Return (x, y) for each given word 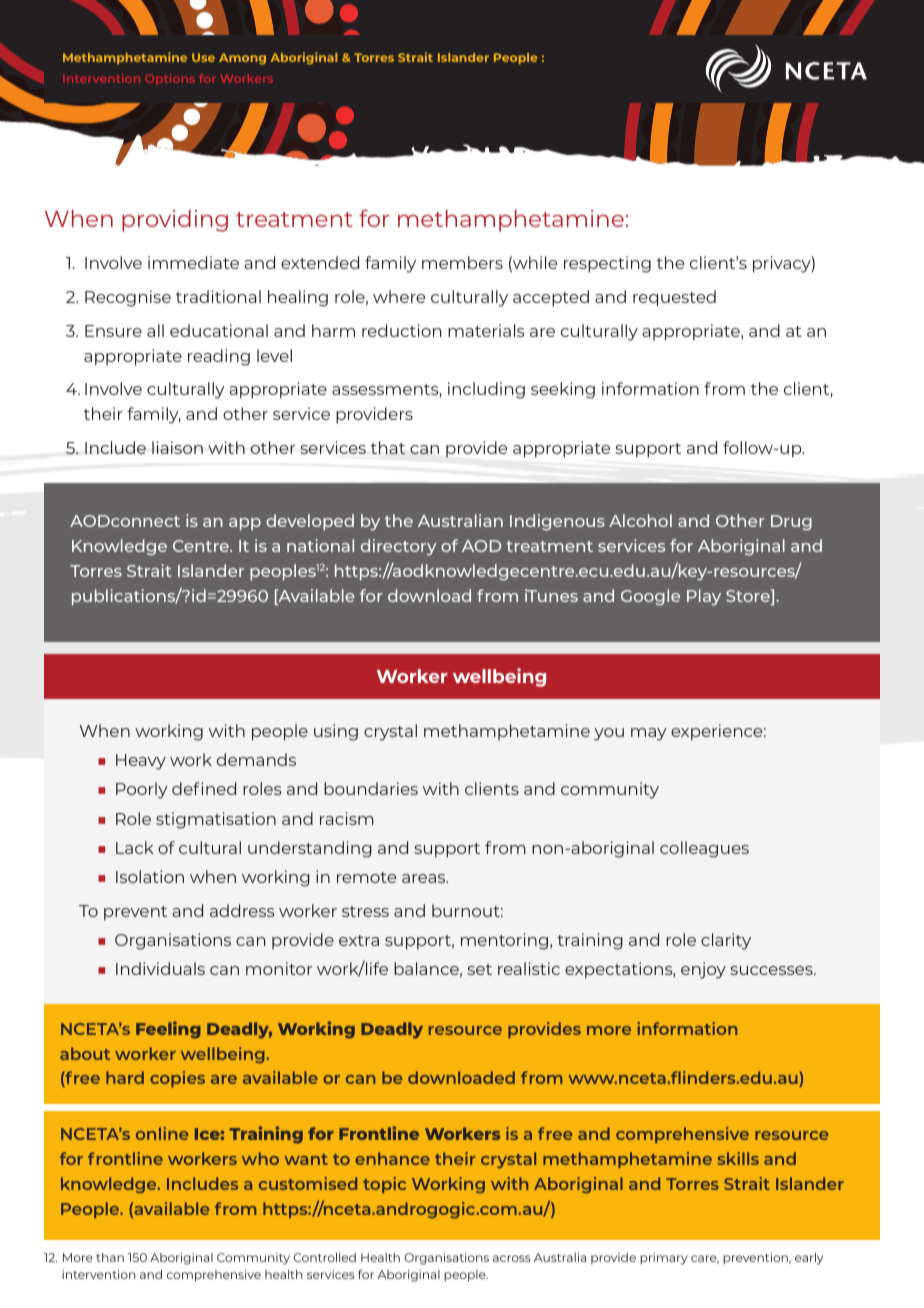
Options (170, 79)
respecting (607, 264)
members (462, 262)
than (110, 1257)
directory (398, 547)
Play (704, 597)
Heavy (141, 762)
